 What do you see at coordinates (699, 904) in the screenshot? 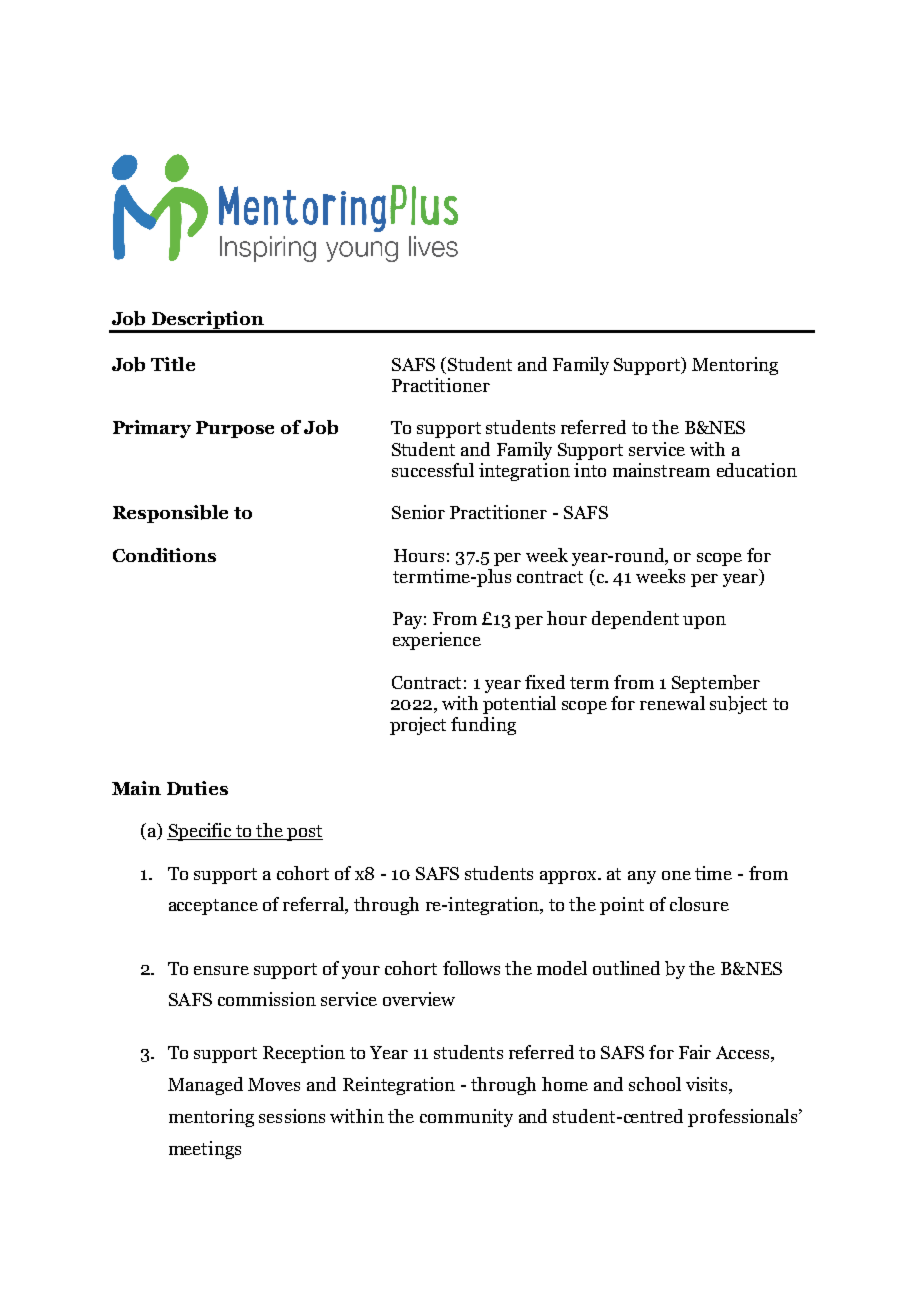
I see `closure` at bounding box center [699, 904].
